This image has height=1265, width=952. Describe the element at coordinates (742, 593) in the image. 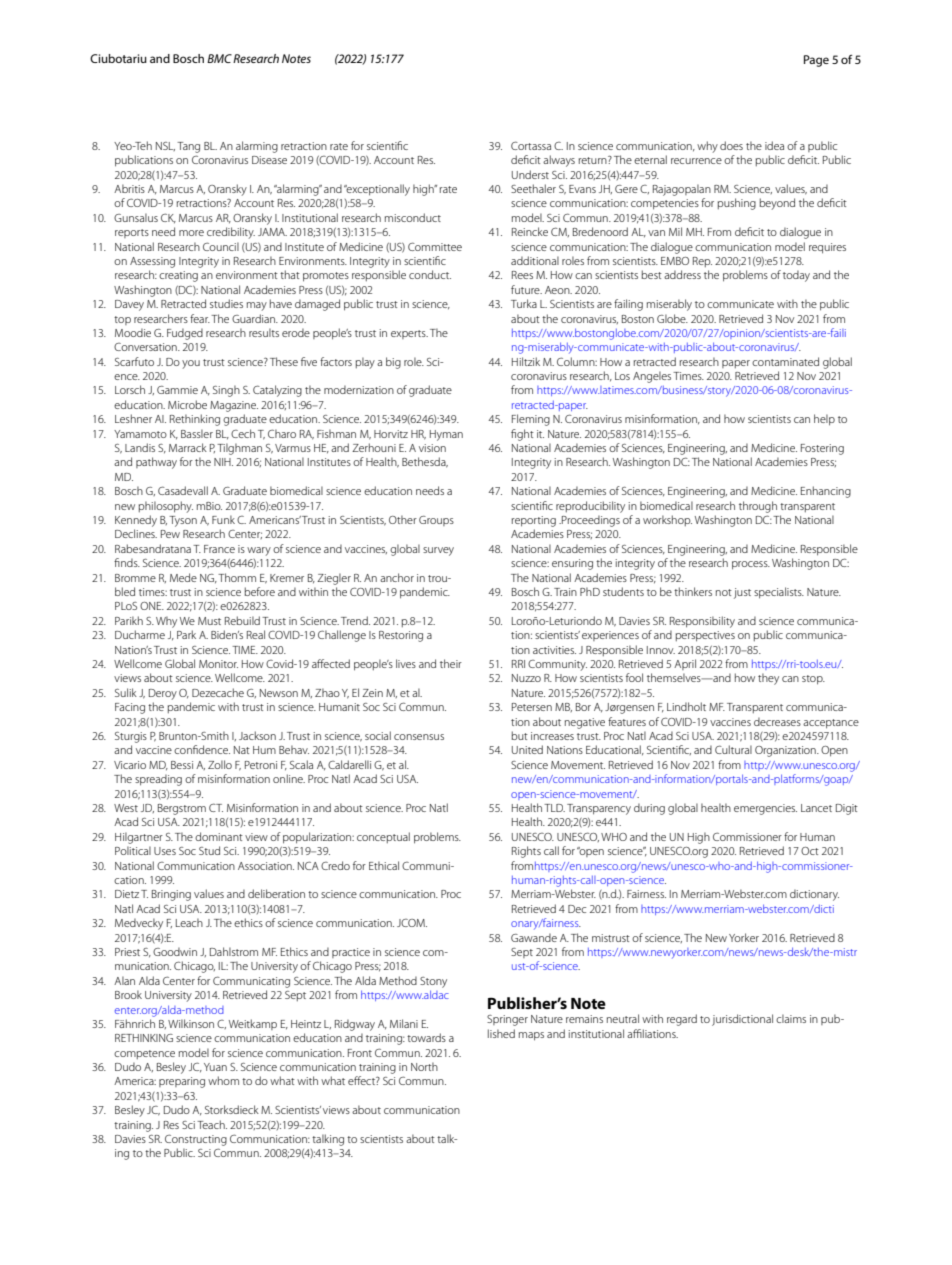

I see `just` at that location.
